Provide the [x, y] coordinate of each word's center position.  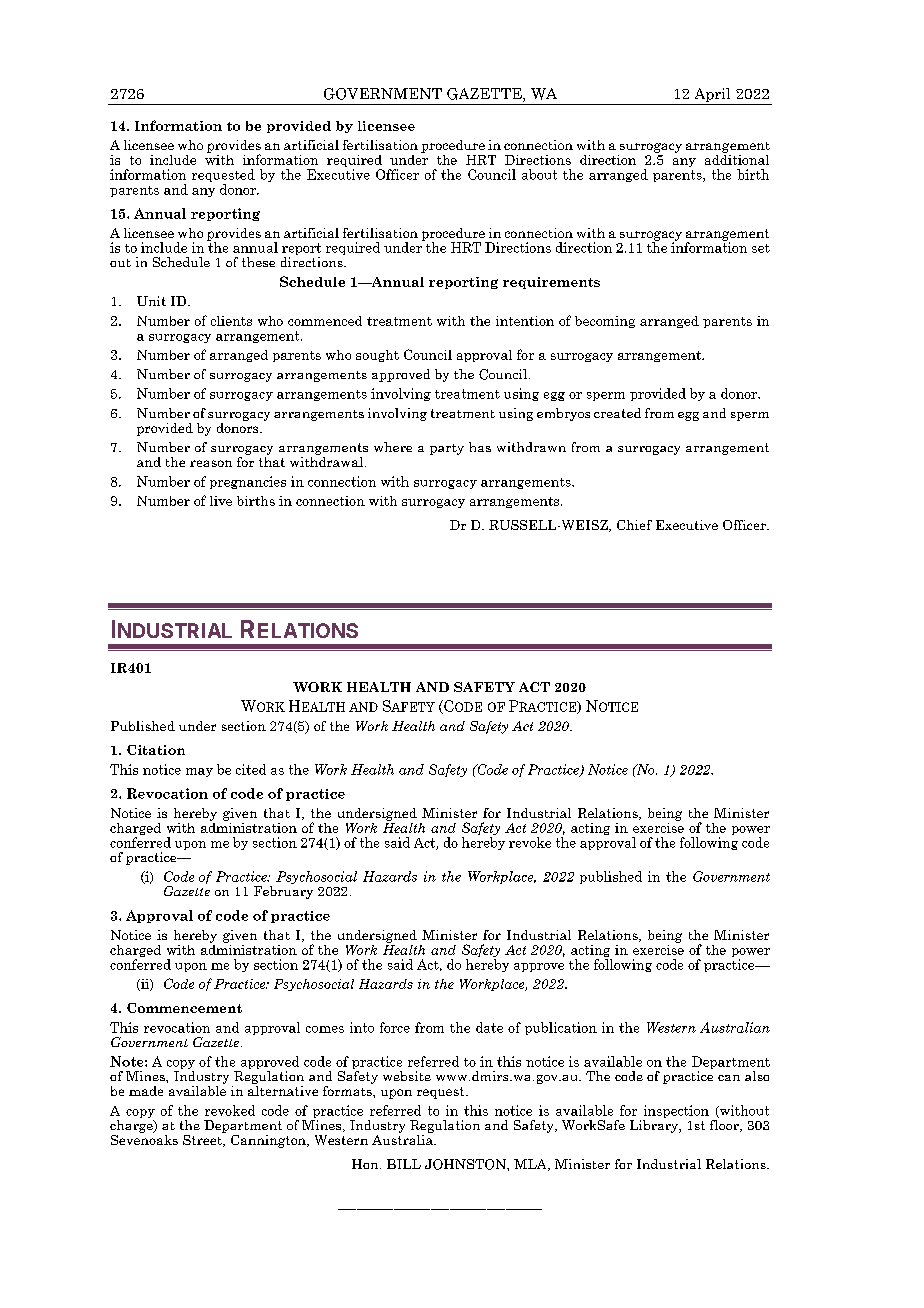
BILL [404, 1164]
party [447, 449]
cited [251, 769]
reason [211, 463]
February [283, 892]
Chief [634, 525]
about [539, 174]
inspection [676, 1111]
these [258, 262]
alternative [283, 1089]
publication [561, 1028]
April [712, 96]
